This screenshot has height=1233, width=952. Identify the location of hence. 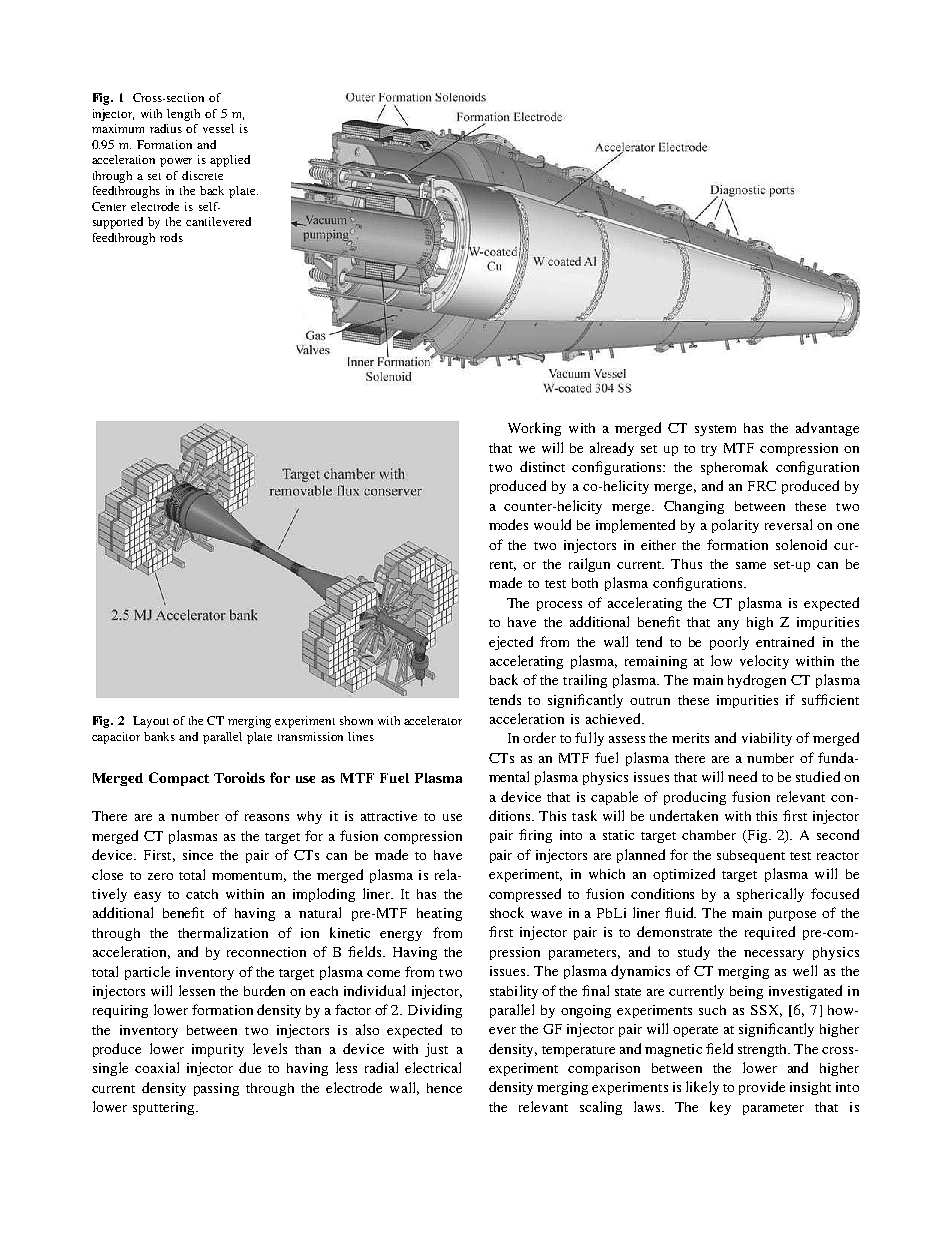
(444, 1088).
